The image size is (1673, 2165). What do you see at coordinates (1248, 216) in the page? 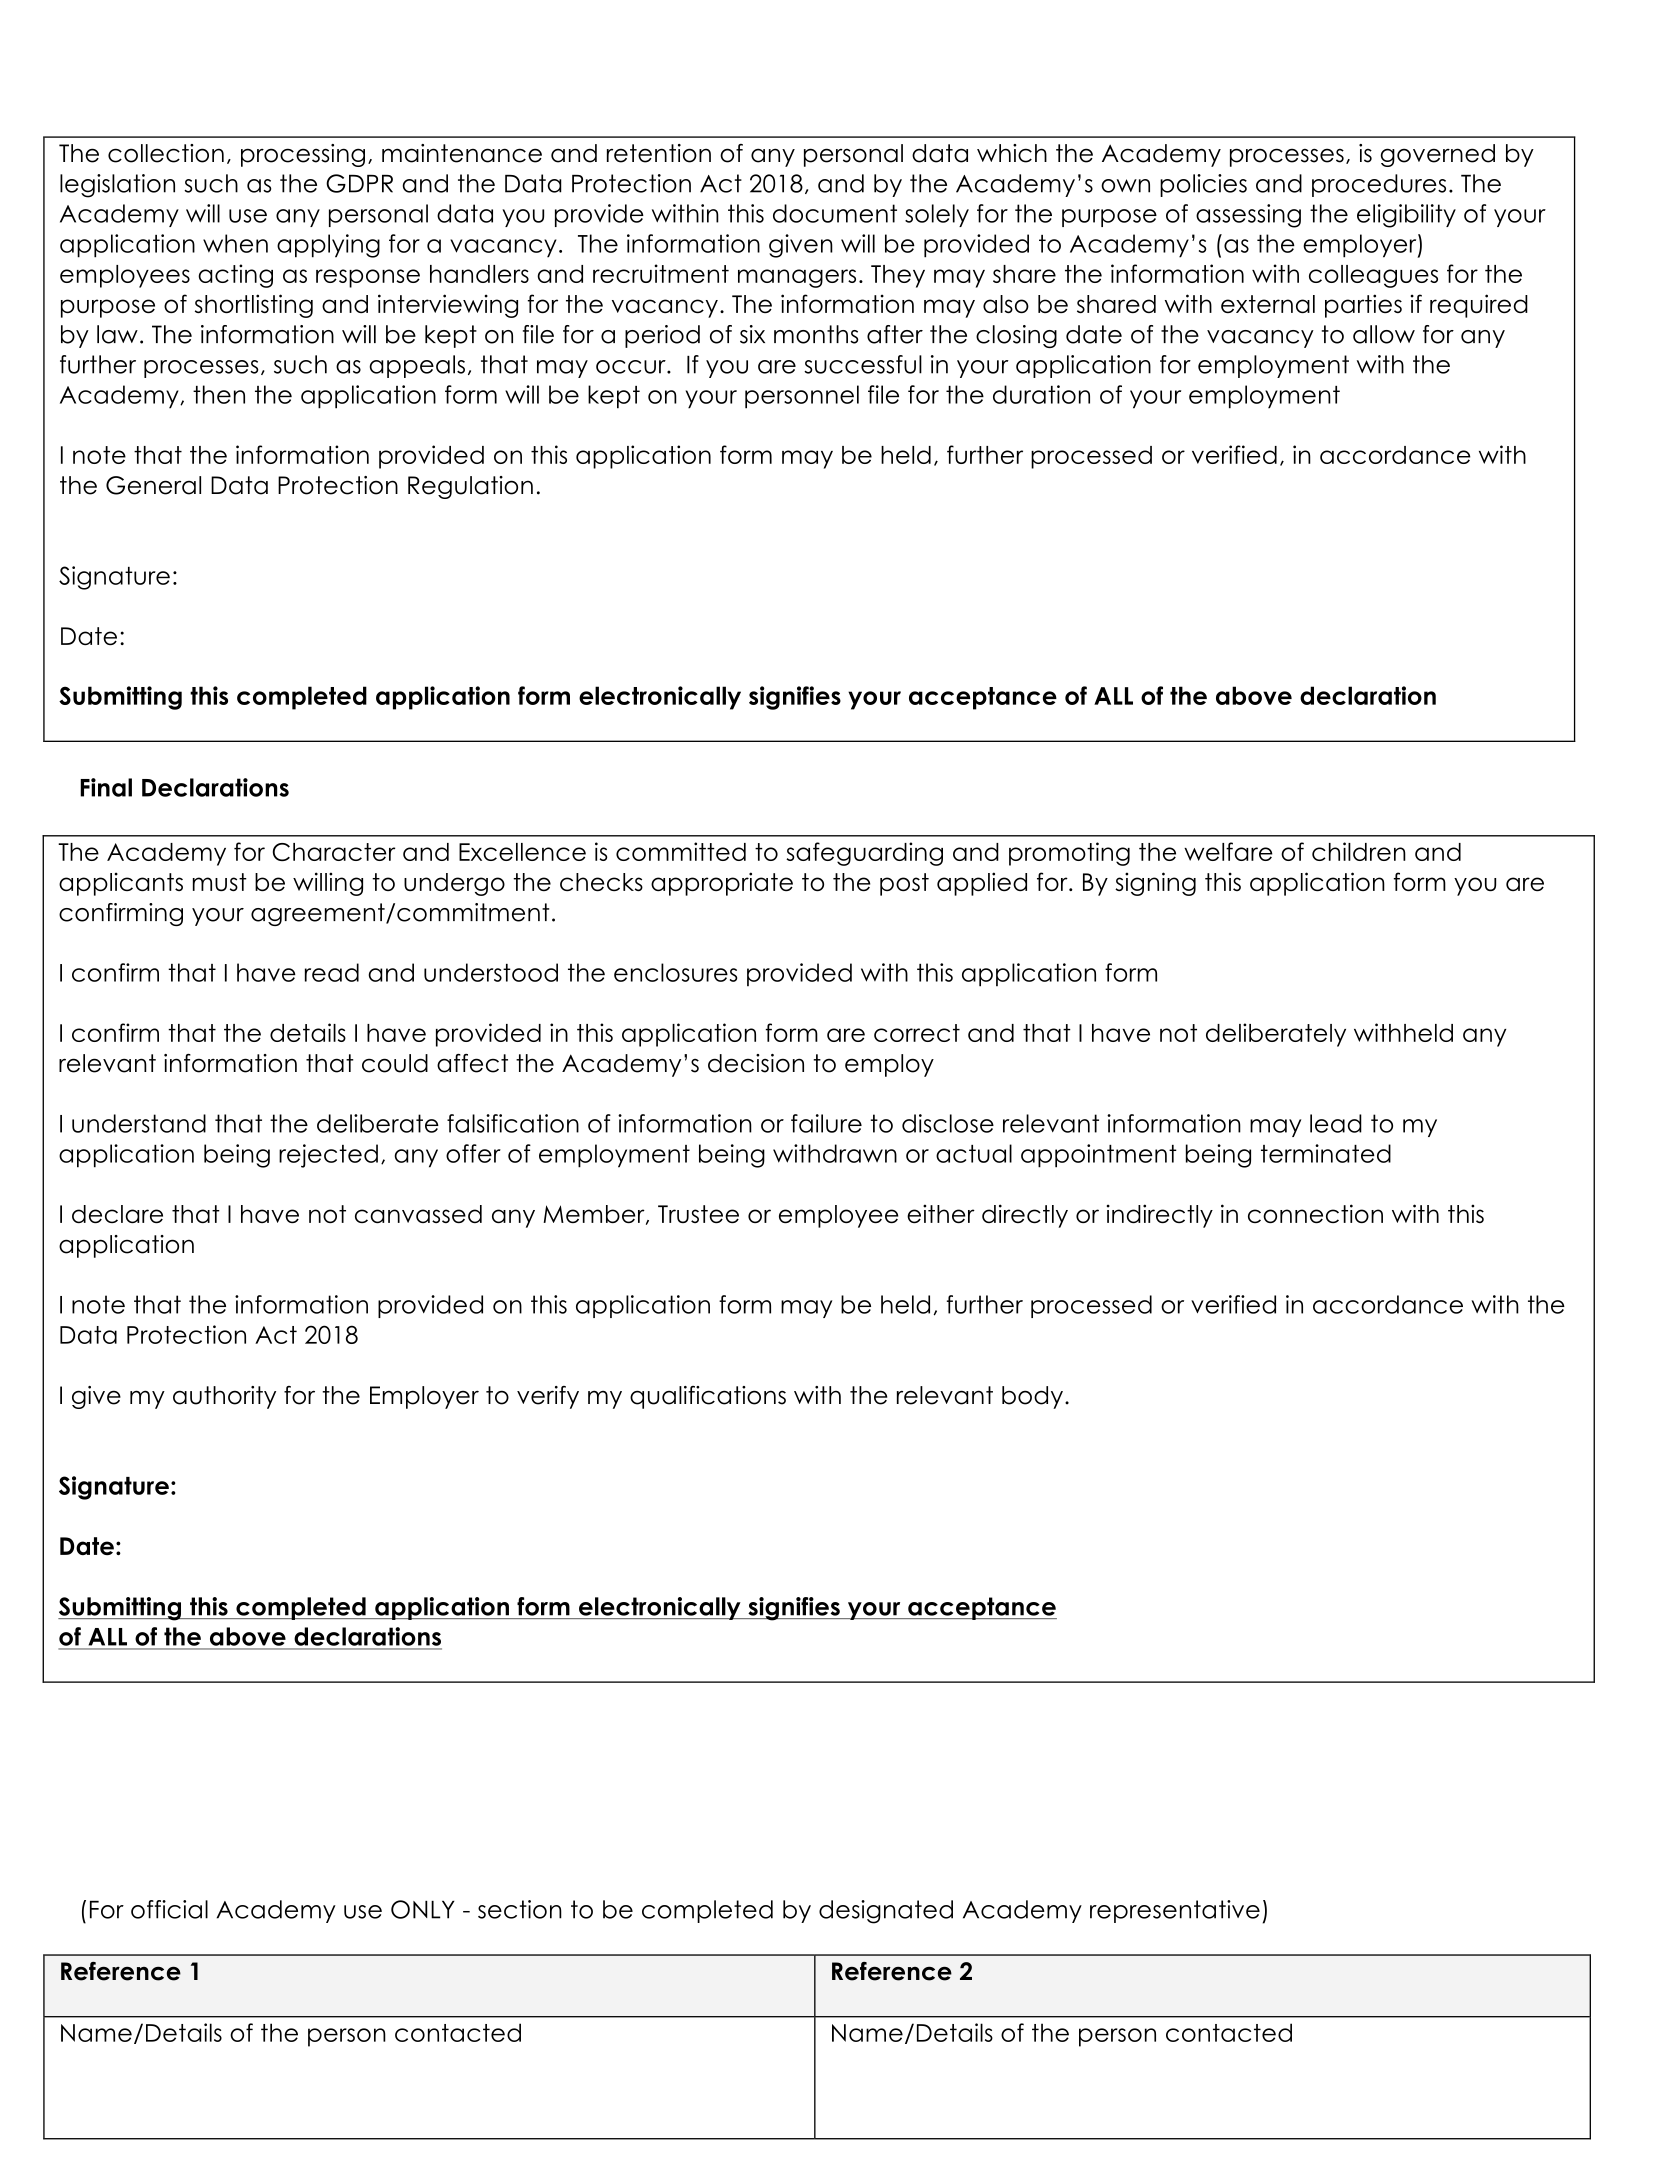
I see `assessing` at bounding box center [1248, 216].
